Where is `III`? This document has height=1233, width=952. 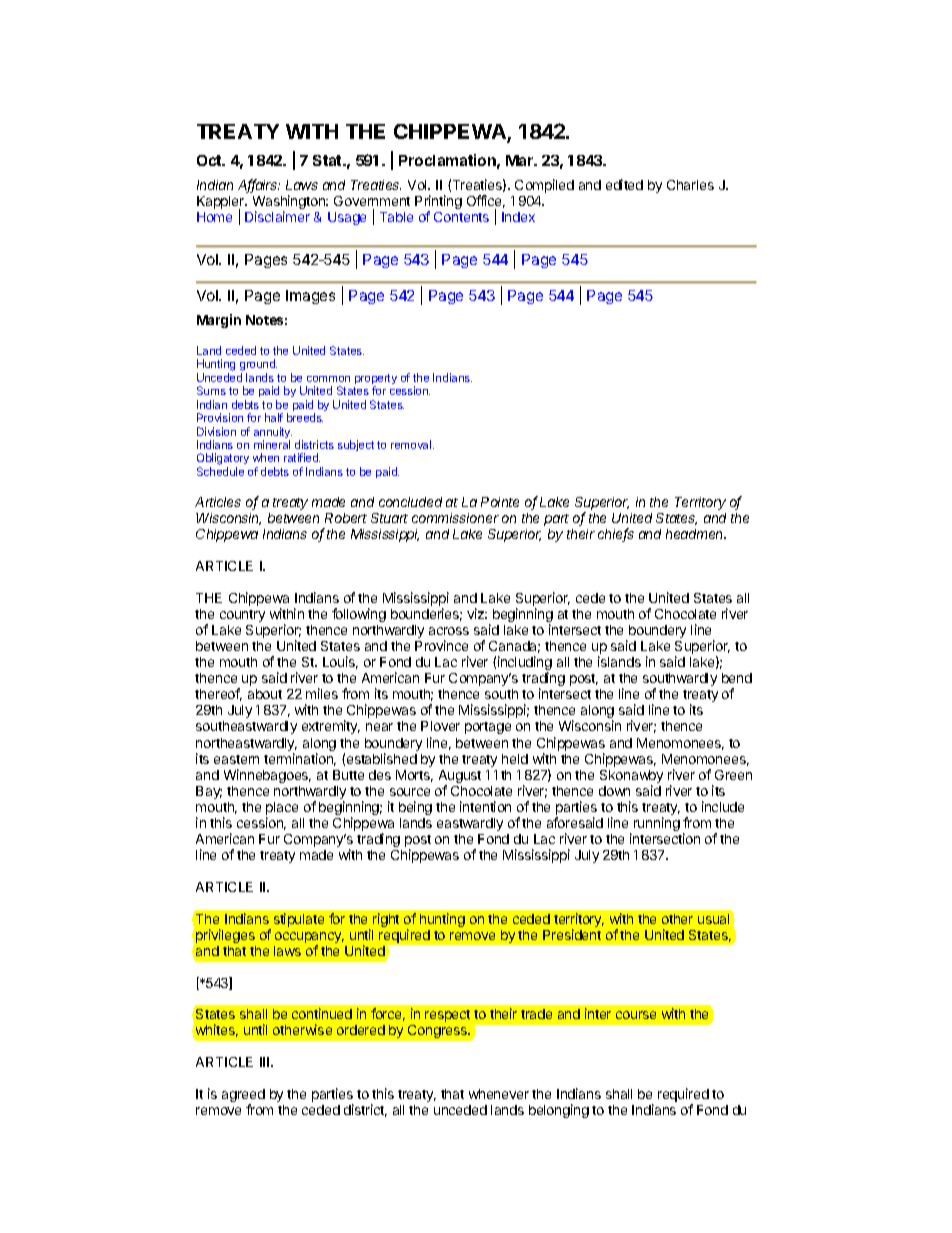 III is located at coordinates (266, 1062).
